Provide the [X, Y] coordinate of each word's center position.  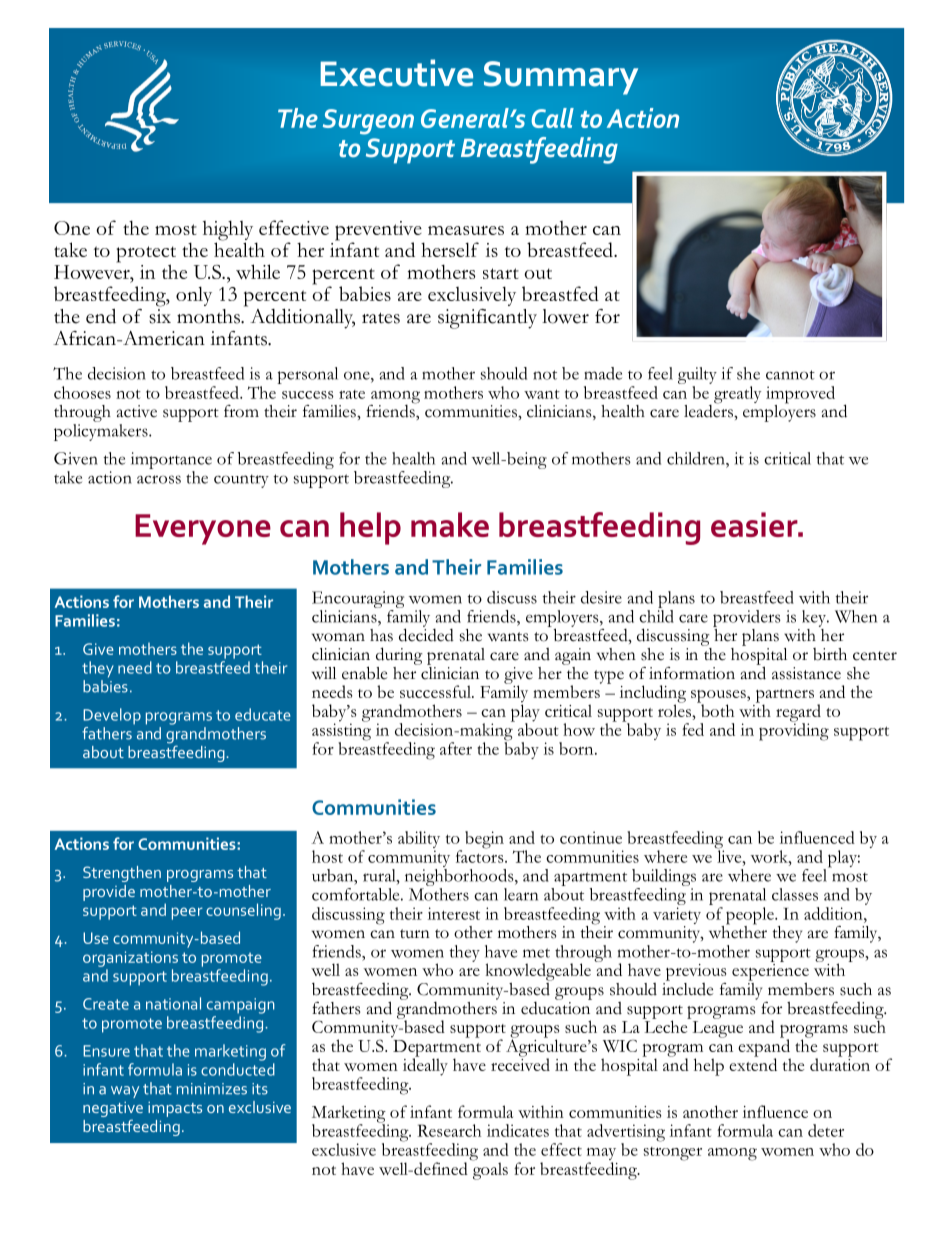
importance [171, 460]
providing [794, 731]
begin [484, 840]
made [603, 373]
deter [826, 1130]
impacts [175, 1109]
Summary [561, 78]
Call [553, 118]
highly [228, 231]
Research [449, 1130]
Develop [112, 716]
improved [800, 396]
